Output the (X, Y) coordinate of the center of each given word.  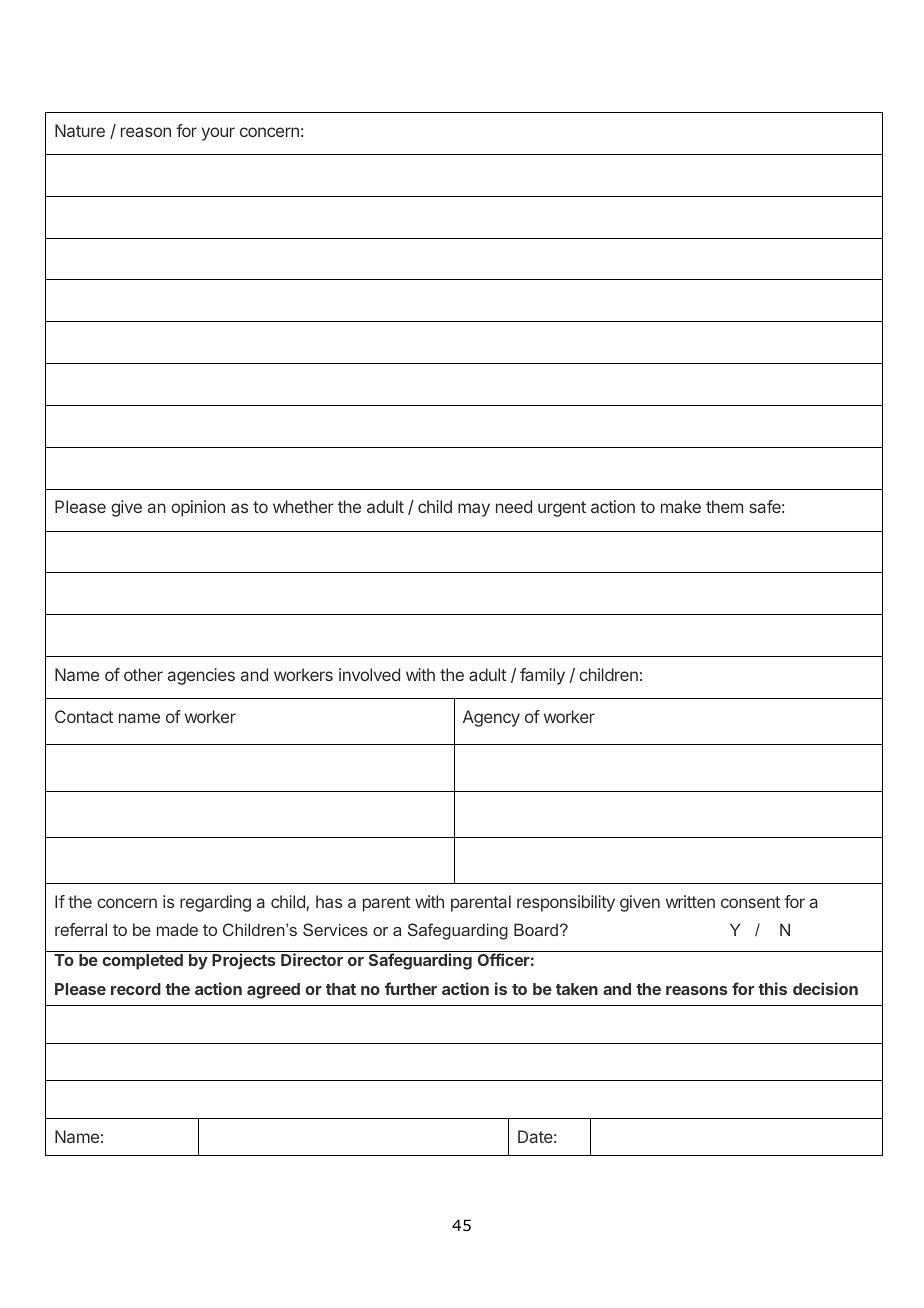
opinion (198, 508)
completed (142, 962)
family (542, 676)
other (143, 674)
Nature (80, 130)
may (474, 510)
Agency (491, 718)
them (724, 506)
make (681, 506)
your (218, 134)
